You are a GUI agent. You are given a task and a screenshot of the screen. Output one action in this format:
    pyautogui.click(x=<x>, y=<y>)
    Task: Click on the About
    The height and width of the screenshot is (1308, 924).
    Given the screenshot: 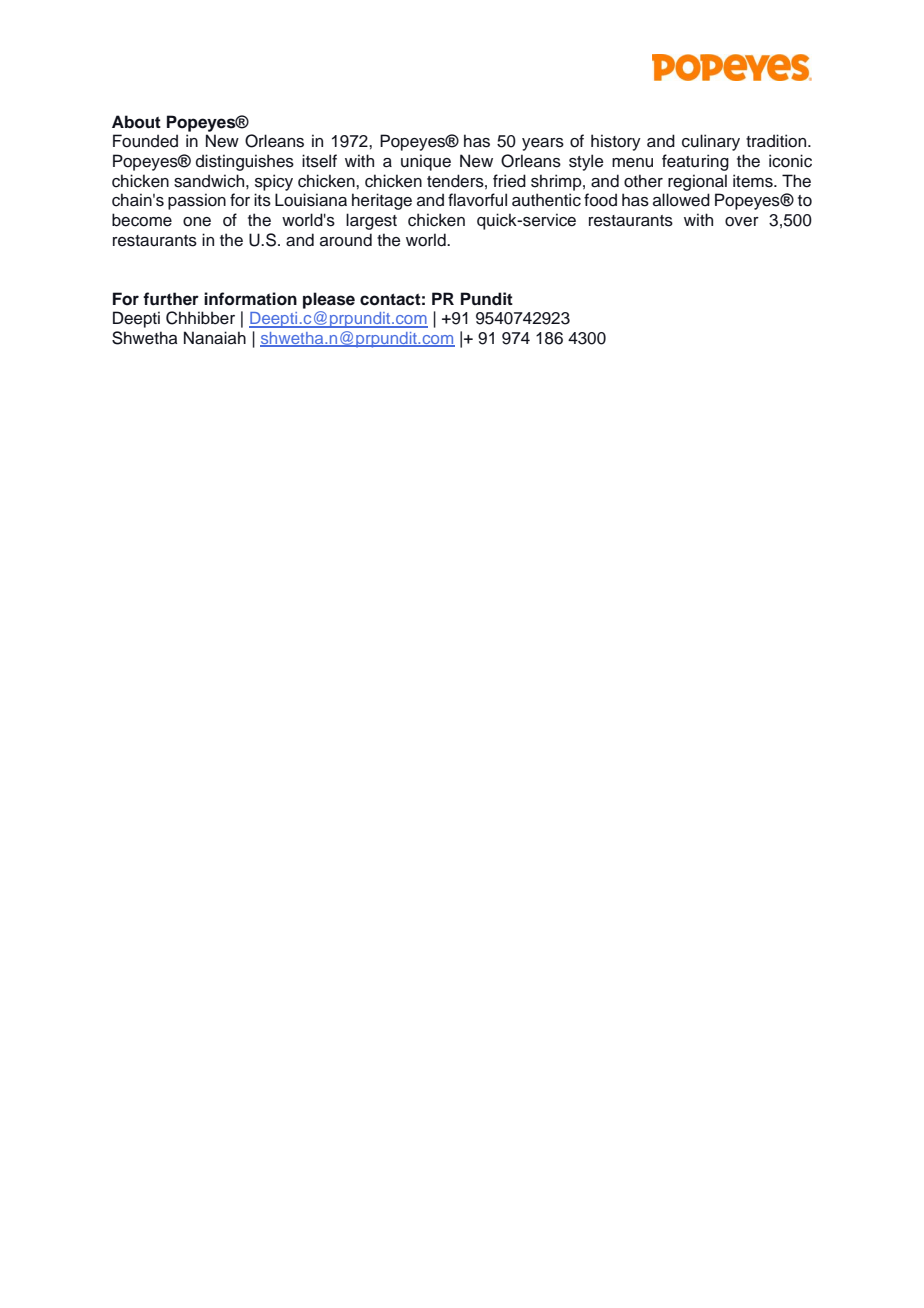 What is the action you would take?
    pyautogui.click(x=136, y=122)
